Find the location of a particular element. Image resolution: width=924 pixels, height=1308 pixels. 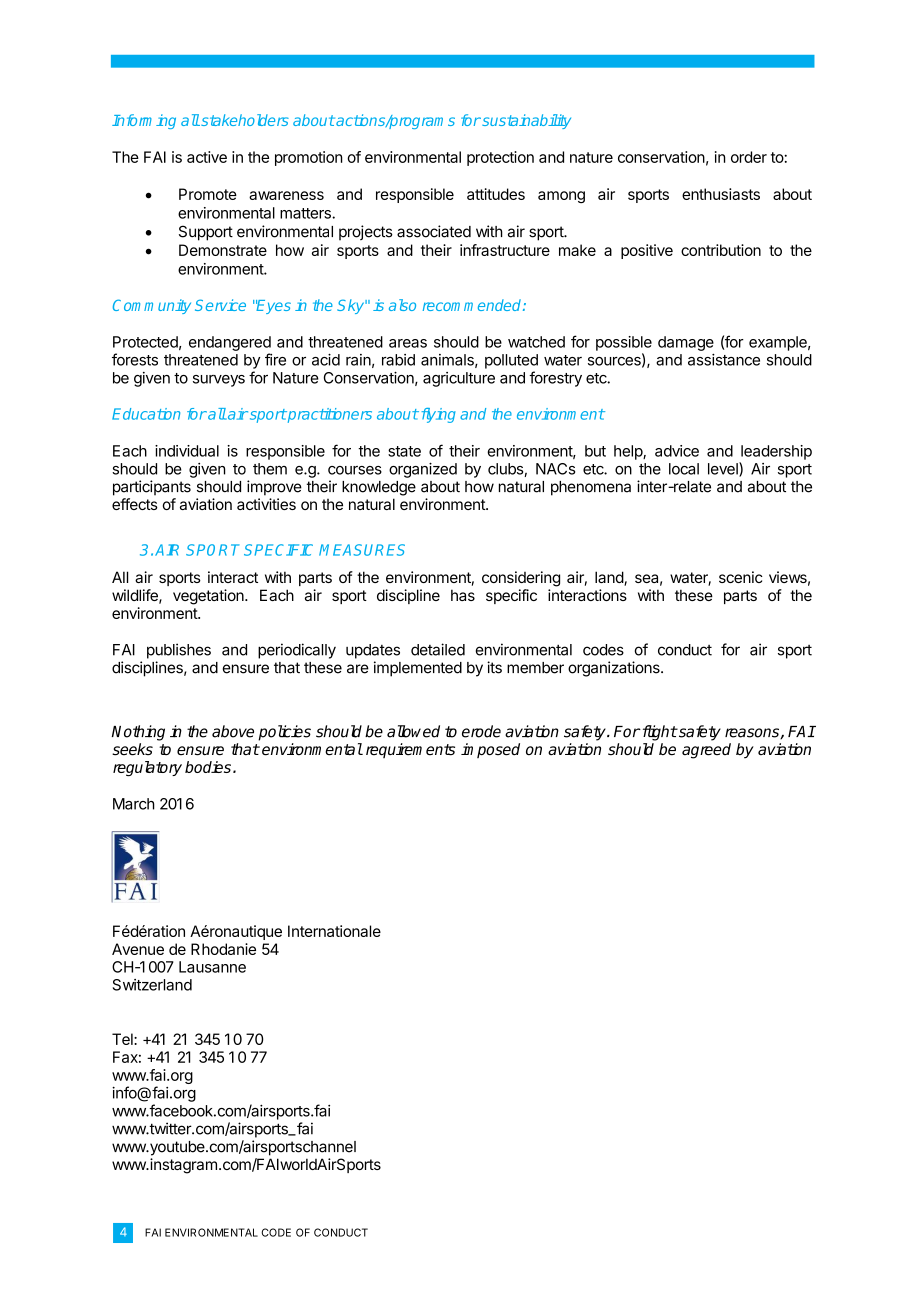

Lausanne is located at coordinates (212, 967).
